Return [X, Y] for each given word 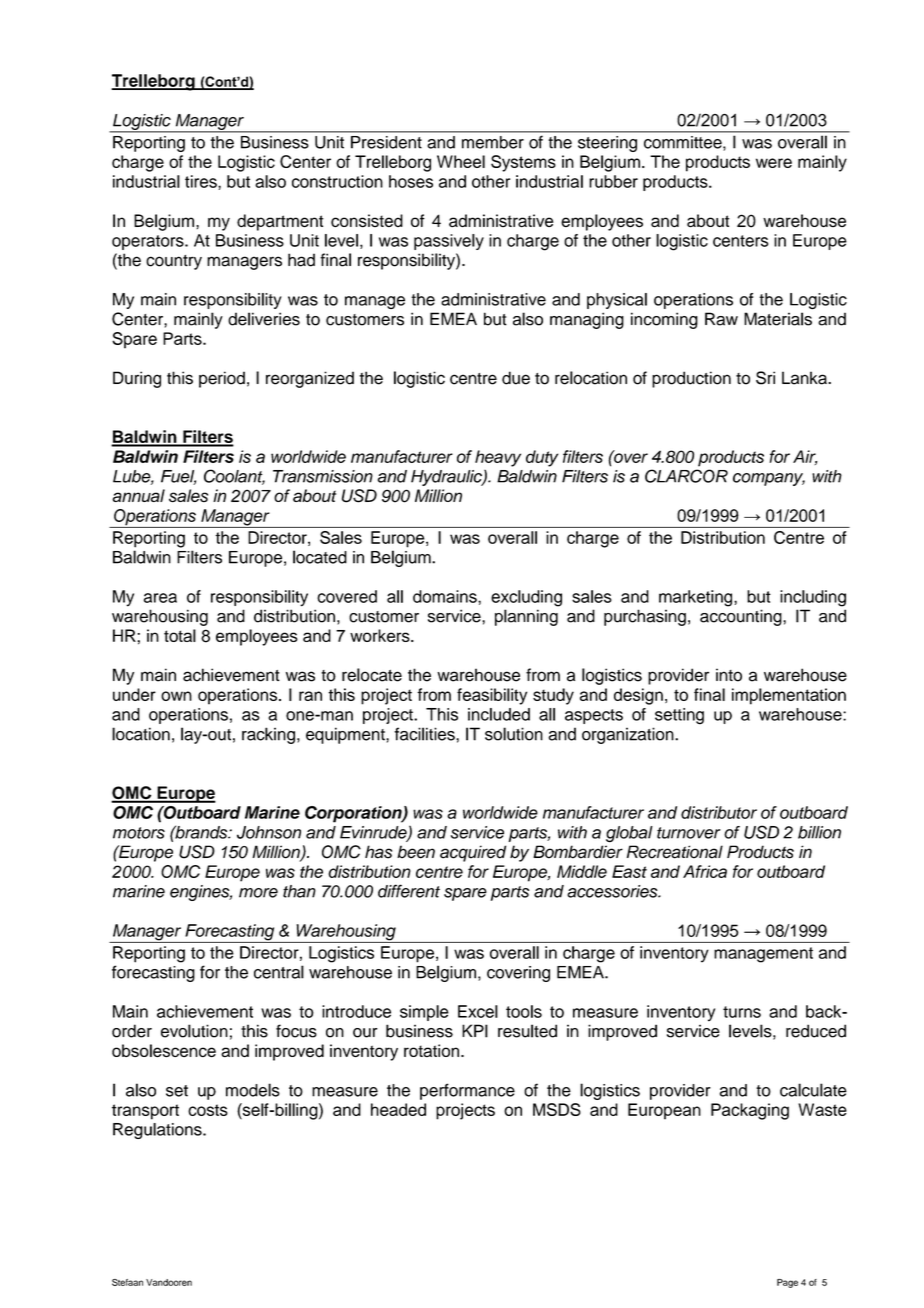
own [176, 696]
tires [202, 181]
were [774, 163]
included [499, 714]
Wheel [461, 161]
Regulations [158, 1131]
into [729, 675]
